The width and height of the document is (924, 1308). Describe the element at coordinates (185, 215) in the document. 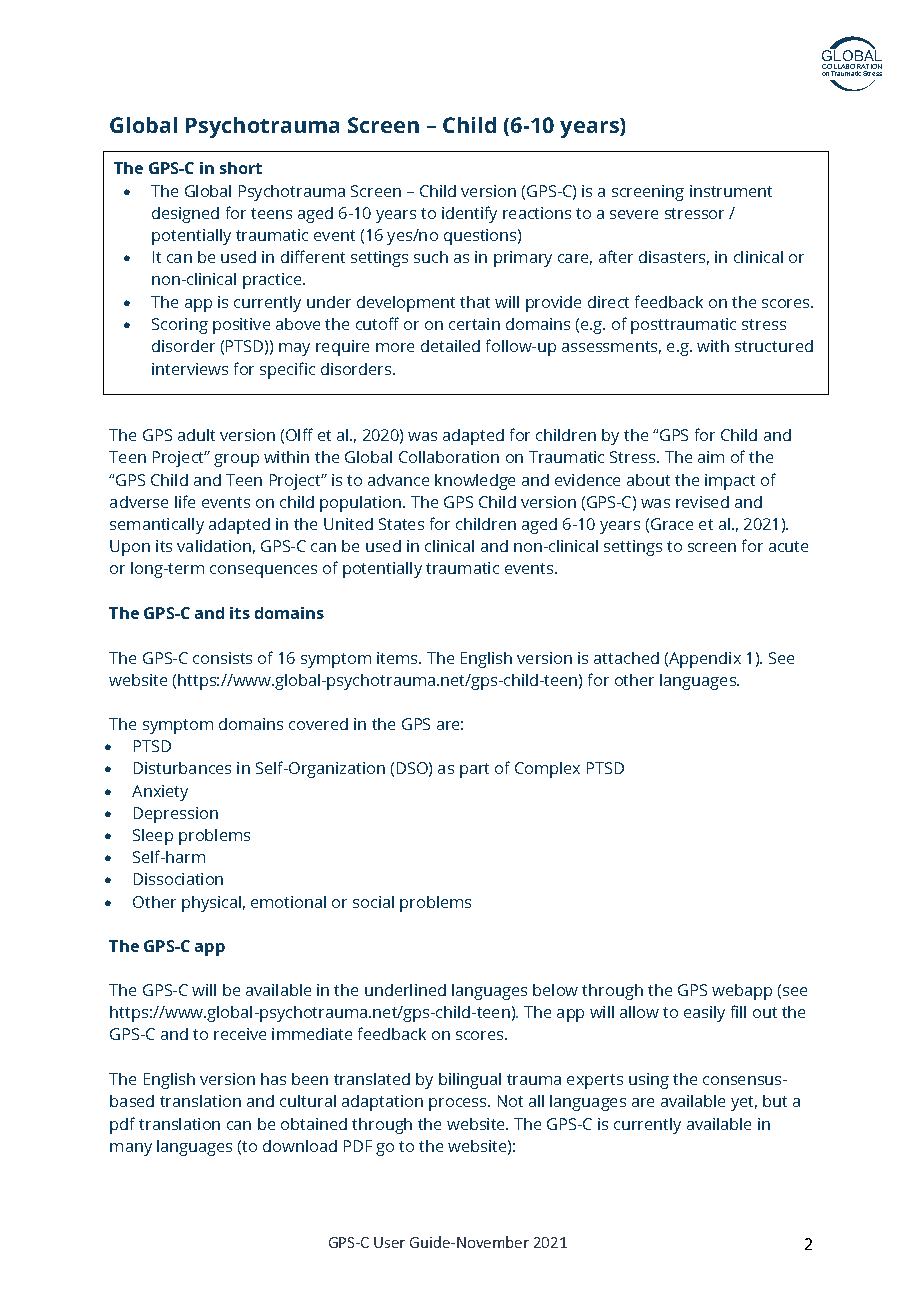

I see `designed` at that location.
